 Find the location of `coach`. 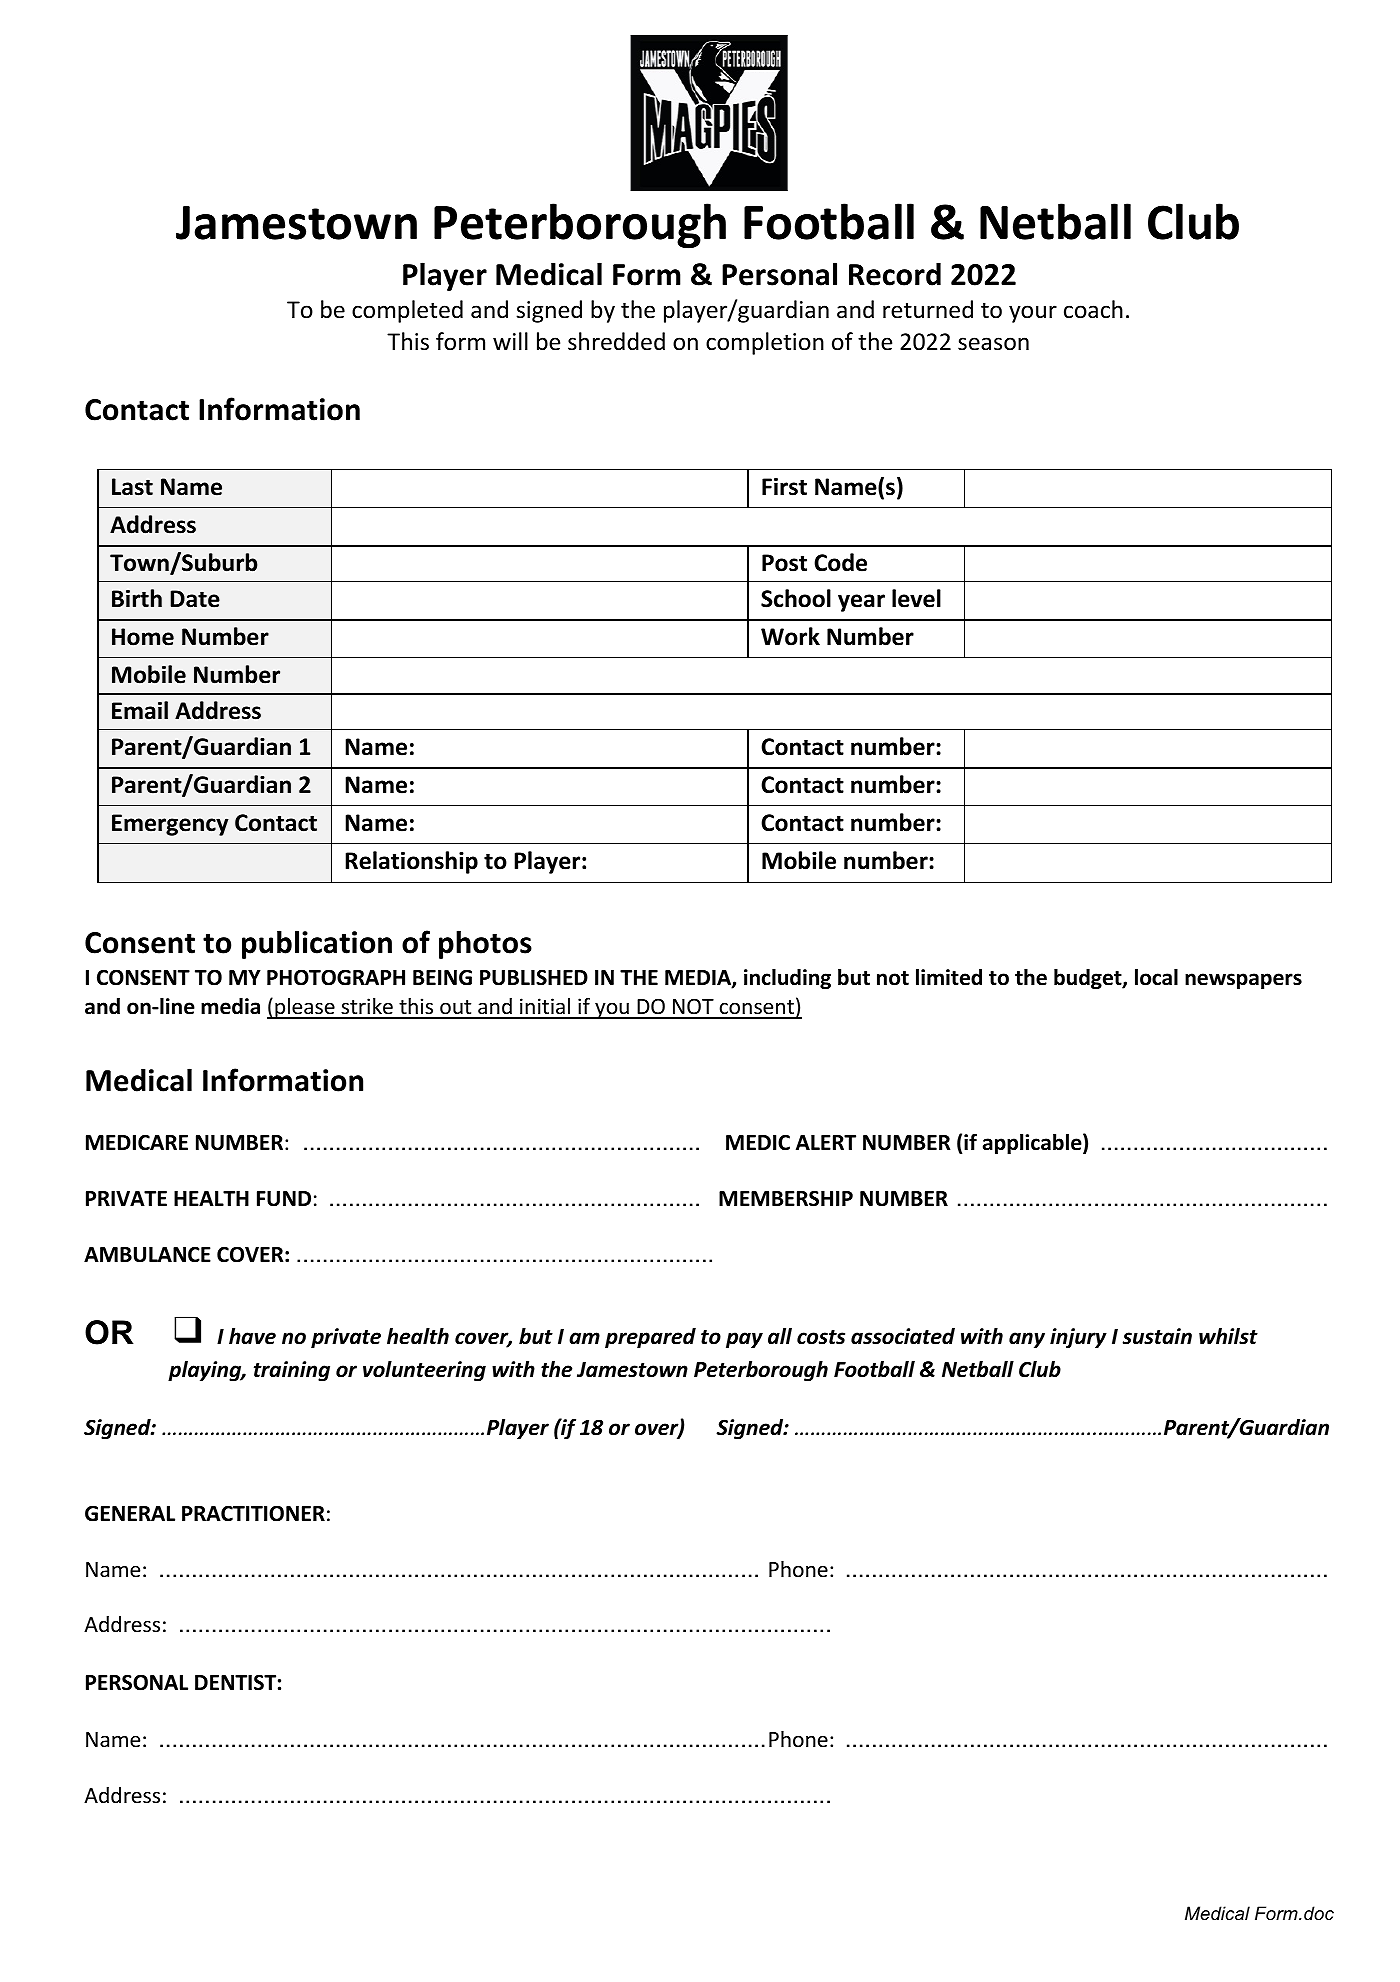

coach is located at coordinates (1093, 309).
